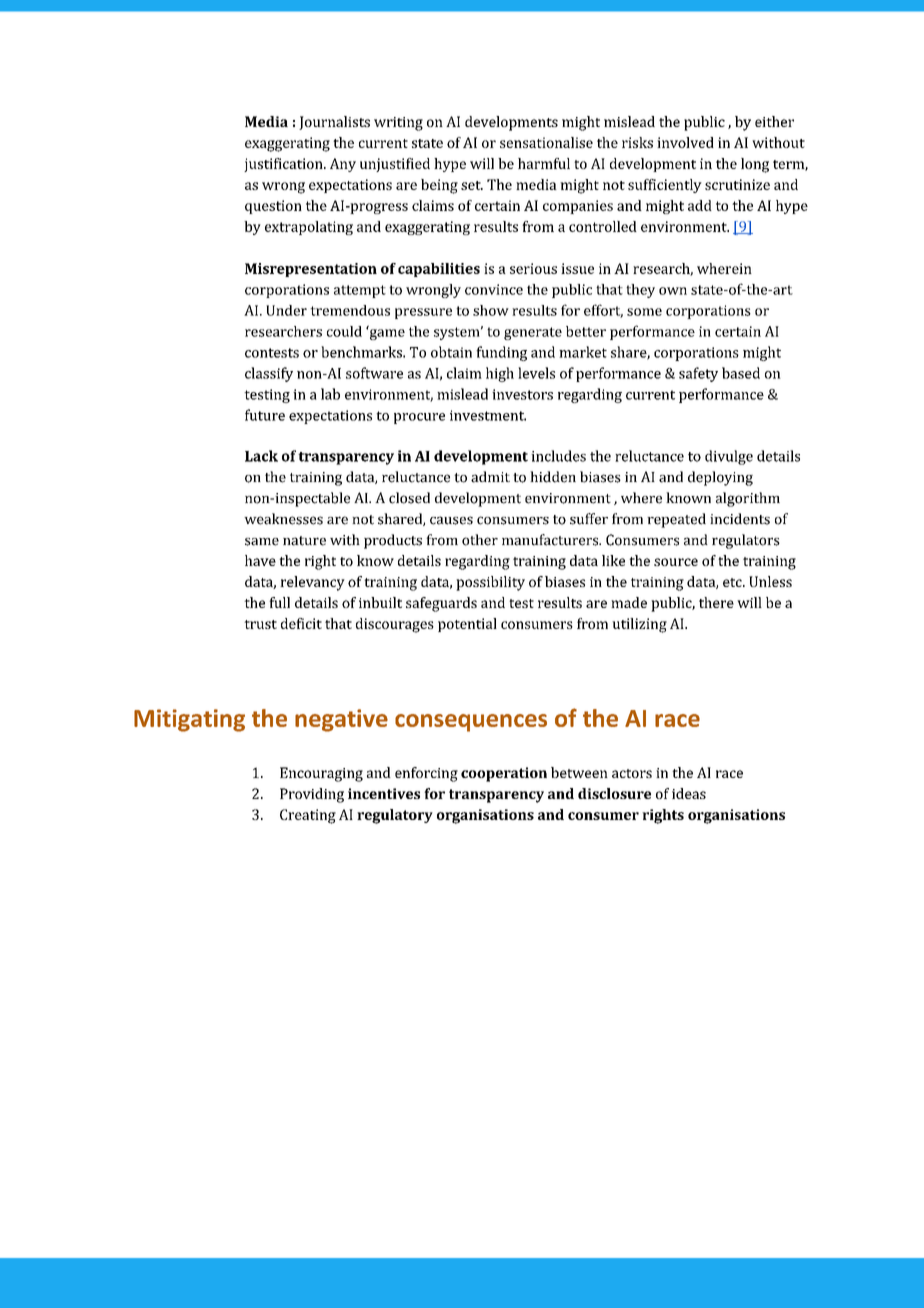  What do you see at coordinates (689, 793) in the screenshot?
I see `ideas` at bounding box center [689, 793].
